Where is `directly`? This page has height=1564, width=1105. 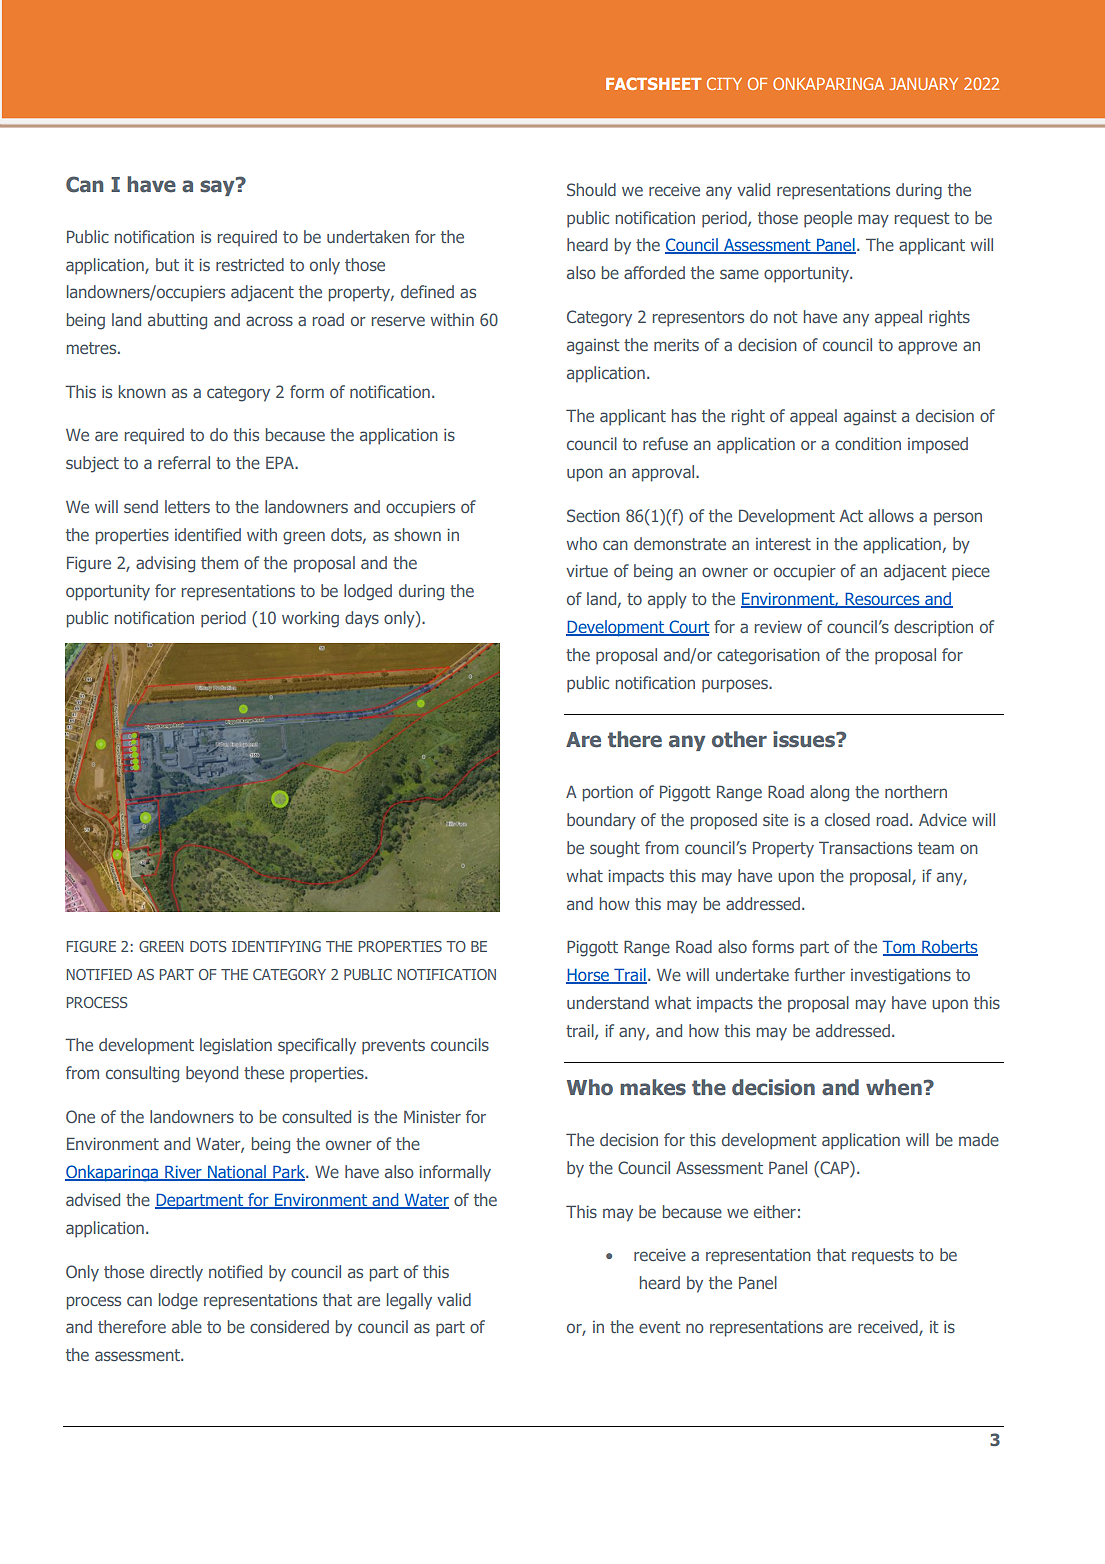
directly is located at coordinates (176, 1273).
